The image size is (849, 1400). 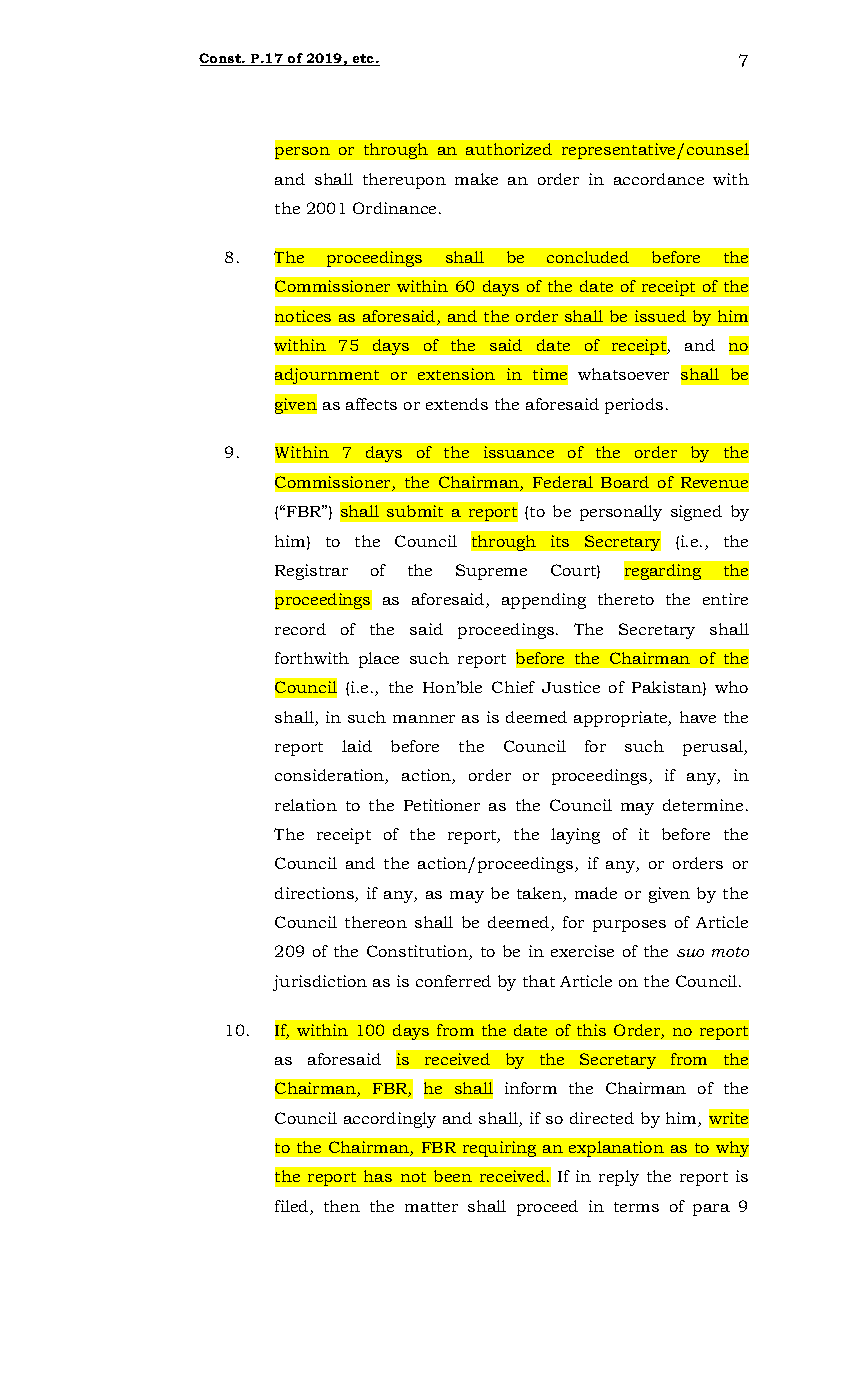 What do you see at coordinates (519, 452) in the screenshot?
I see `issuance` at bounding box center [519, 452].
